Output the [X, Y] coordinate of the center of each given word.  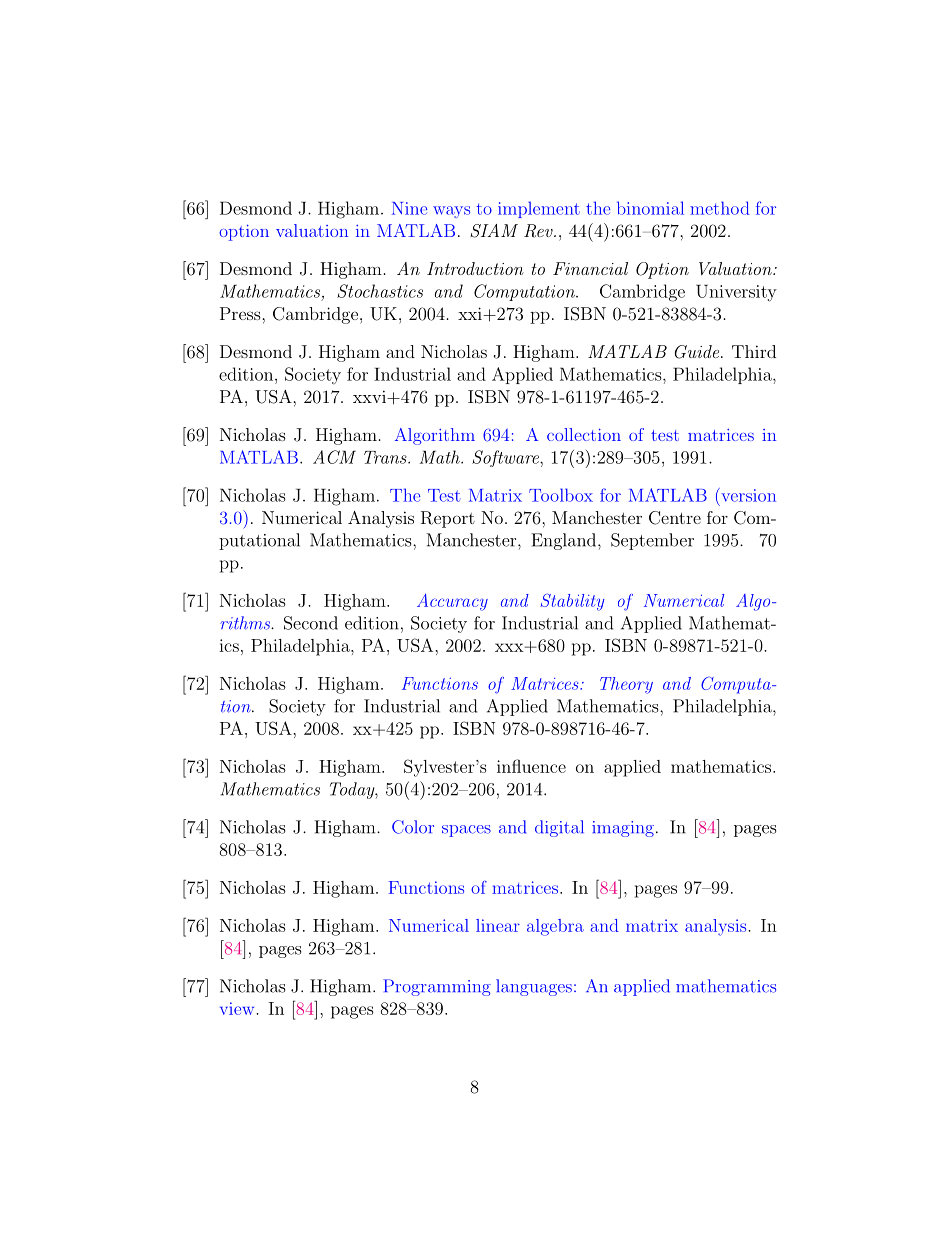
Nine [409, 208]
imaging [623, 829]
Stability [572, 602]
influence [531, 766]
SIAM [494, 231]
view [238, 1008]
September [652, 541]
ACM [334, 457]
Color [413, 827]
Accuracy [452, 602]
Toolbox [561, 495]
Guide [698, 352]
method [720, 208]
